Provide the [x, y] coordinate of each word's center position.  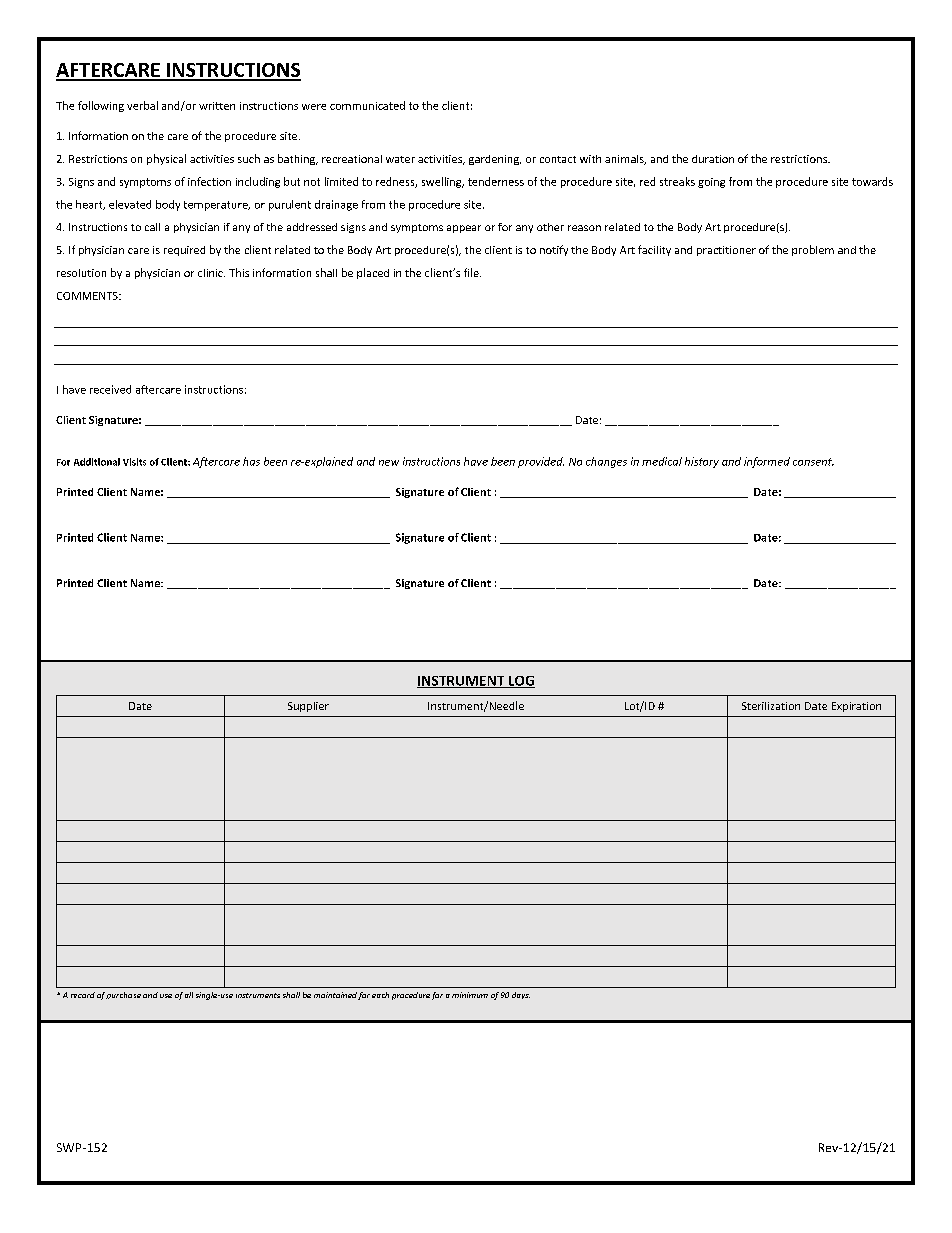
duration [713, 159]
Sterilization [771, 706]
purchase [123, 995]
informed [767, 462]
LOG [521, 682]
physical [166, 159]
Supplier [308, 707]
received [110, 389]
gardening [495, 160]
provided [541, 462]
